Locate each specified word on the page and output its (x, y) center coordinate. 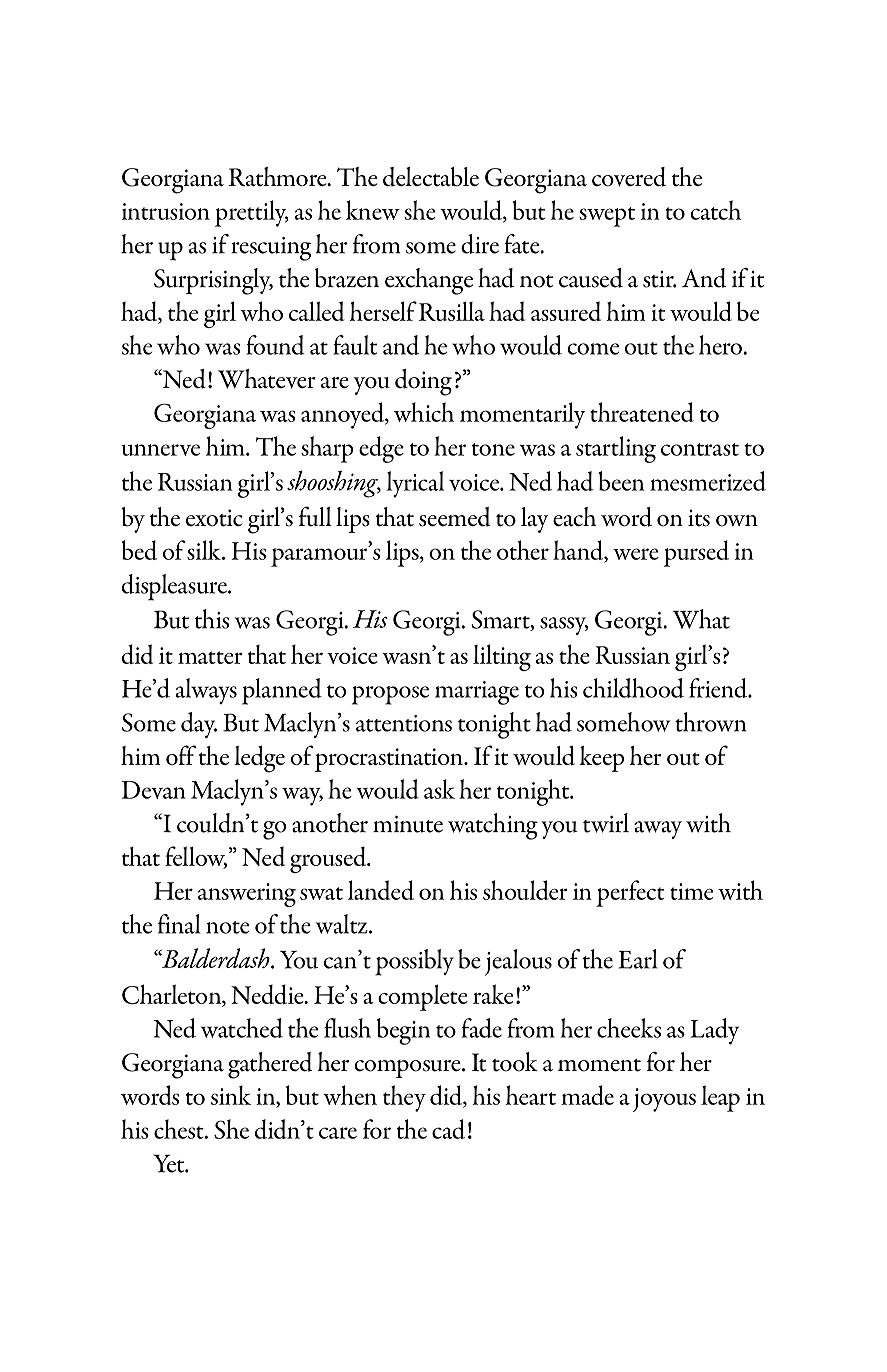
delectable (431, 177)
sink (231, 1095)
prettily (252, 213)
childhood (633, 688)
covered (629, 177)
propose (390, 695)
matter (210, 657)
